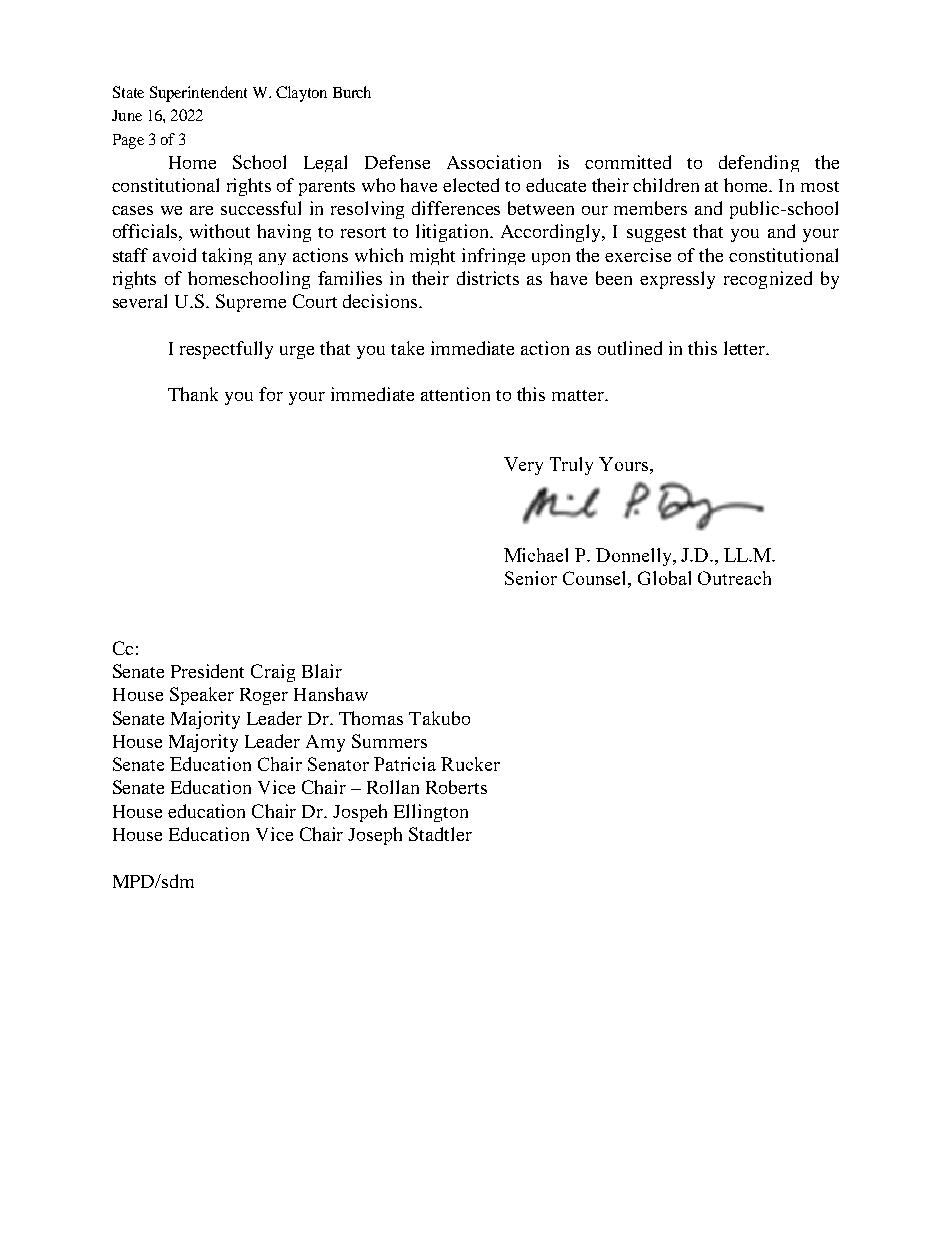 This screenshot has width=952, height=1233. I want to click on Very, so click(523, 466).
